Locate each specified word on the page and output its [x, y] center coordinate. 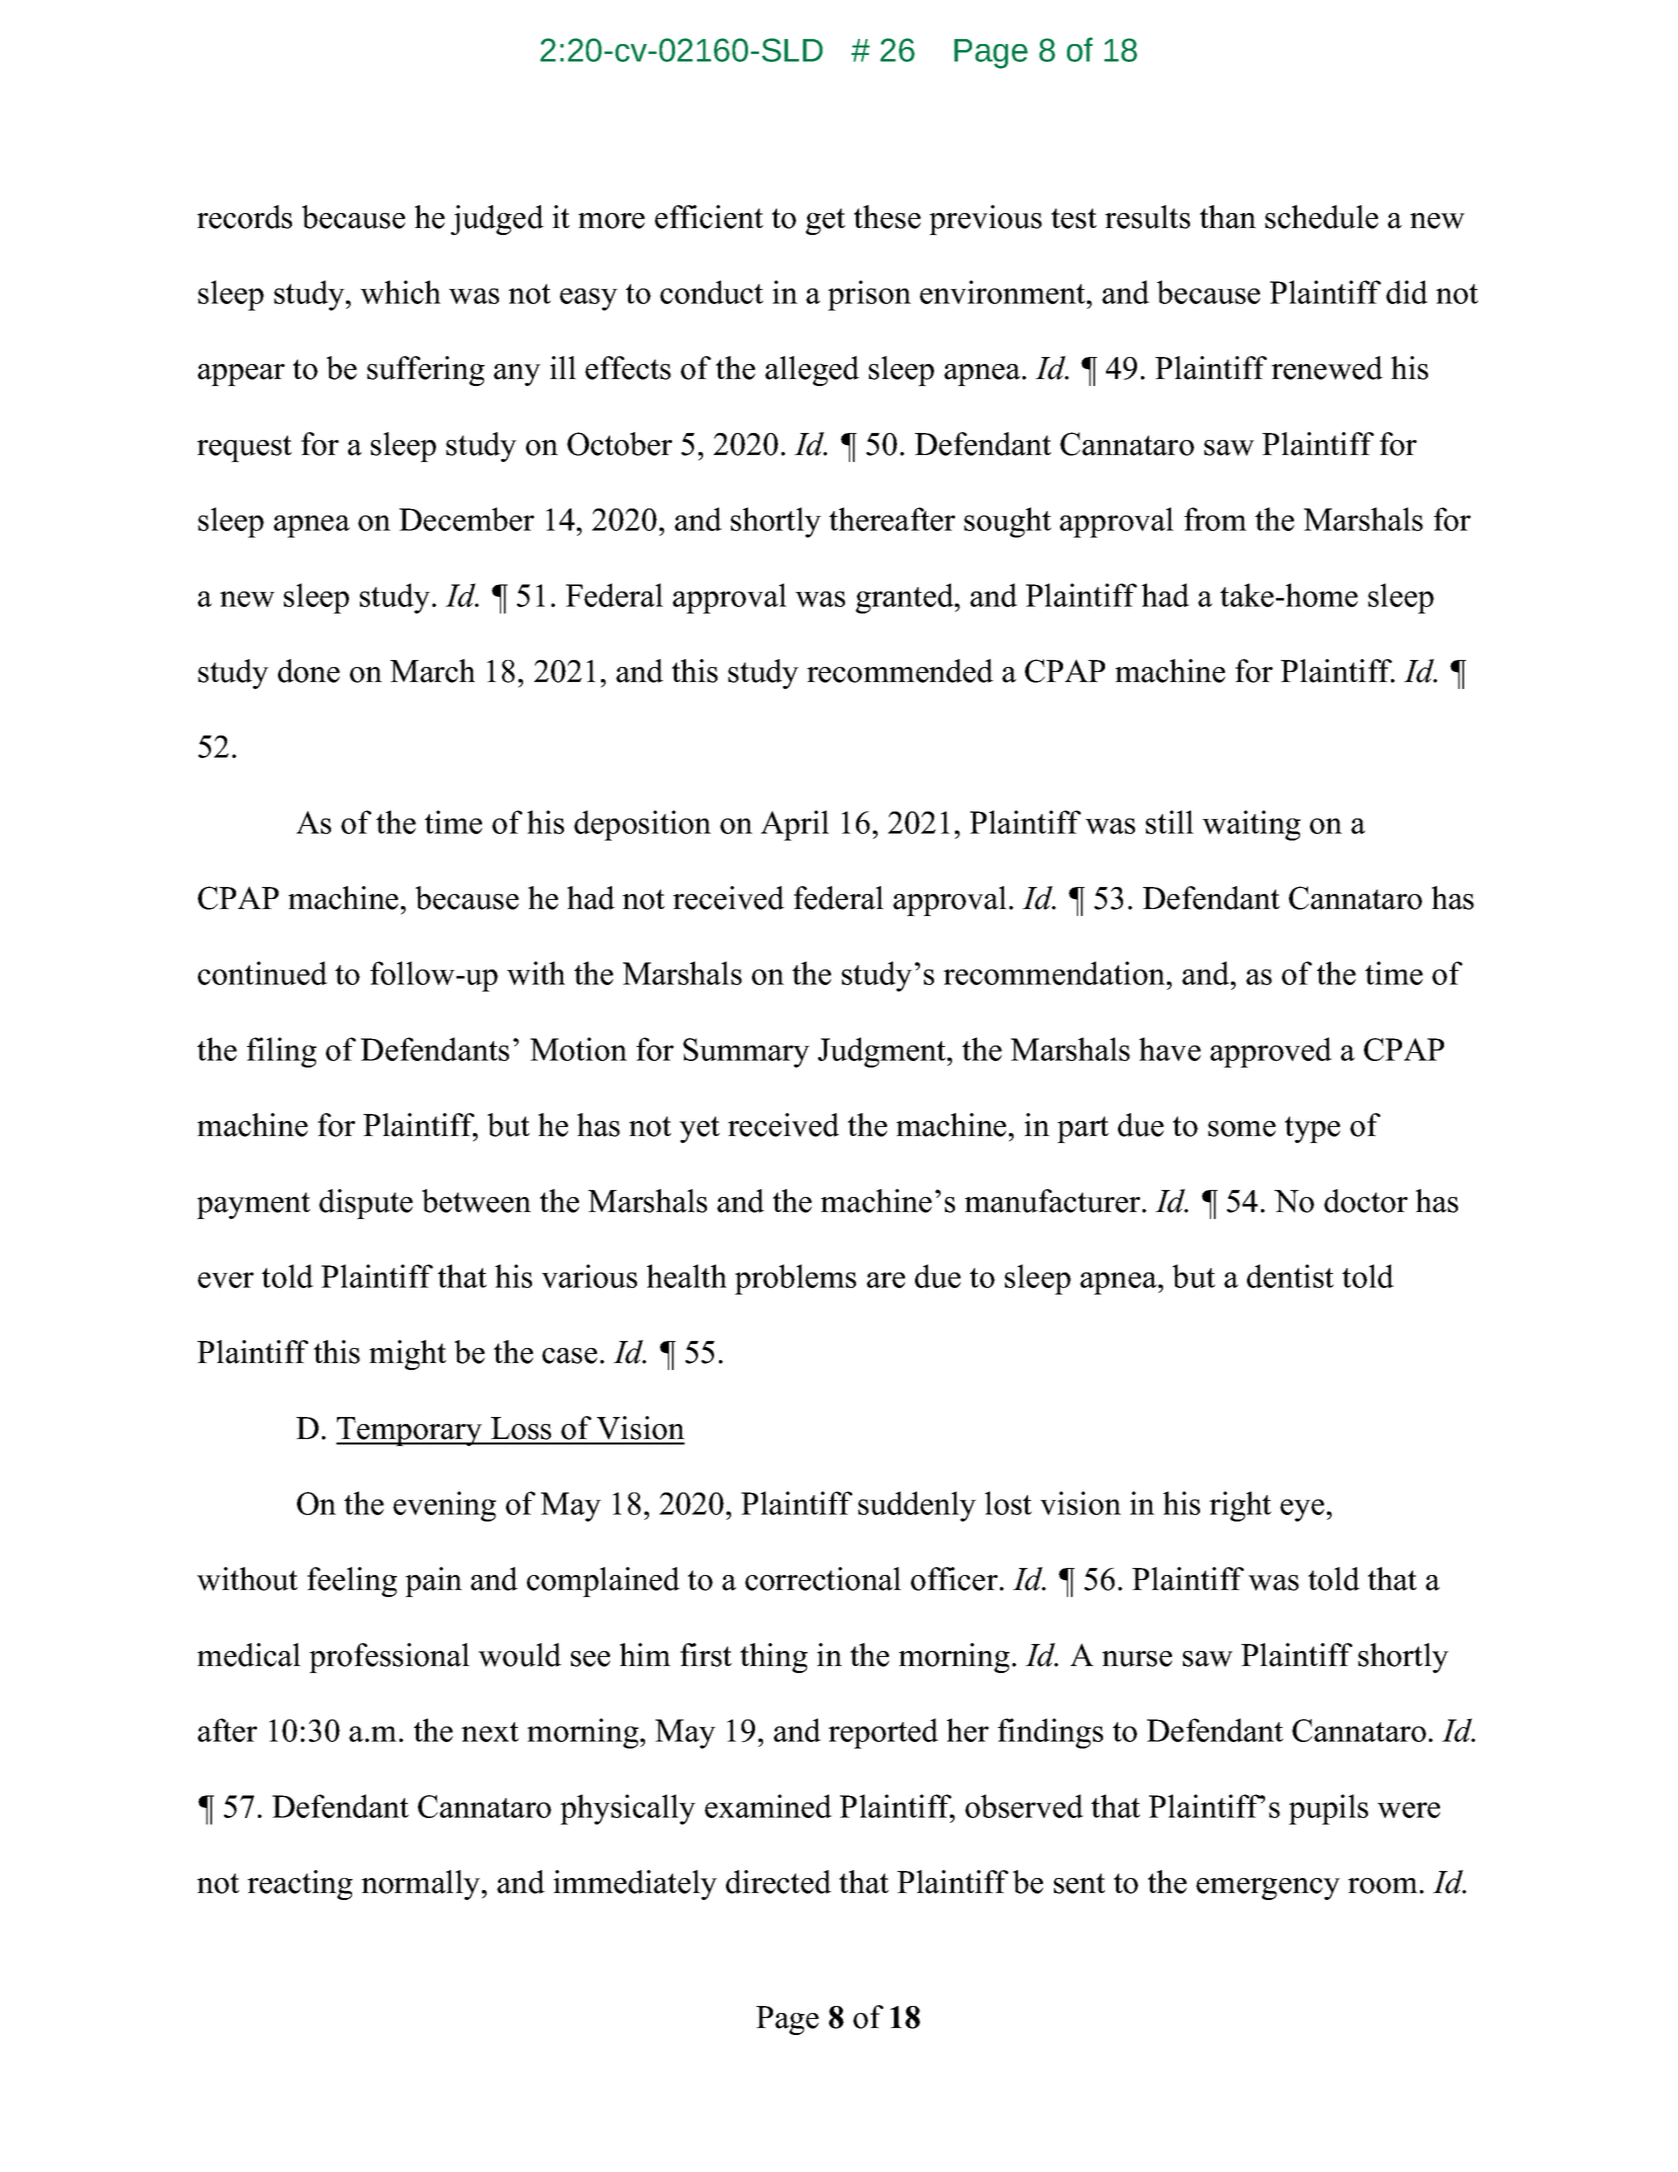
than [1228, 217]
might [407, 1355]
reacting [300, 1885]
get [825, 221]
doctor [1366, 1201]
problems [795, 1279]
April [795, 825]
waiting [1251, 825]
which [400, 292]
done [309, 671]
